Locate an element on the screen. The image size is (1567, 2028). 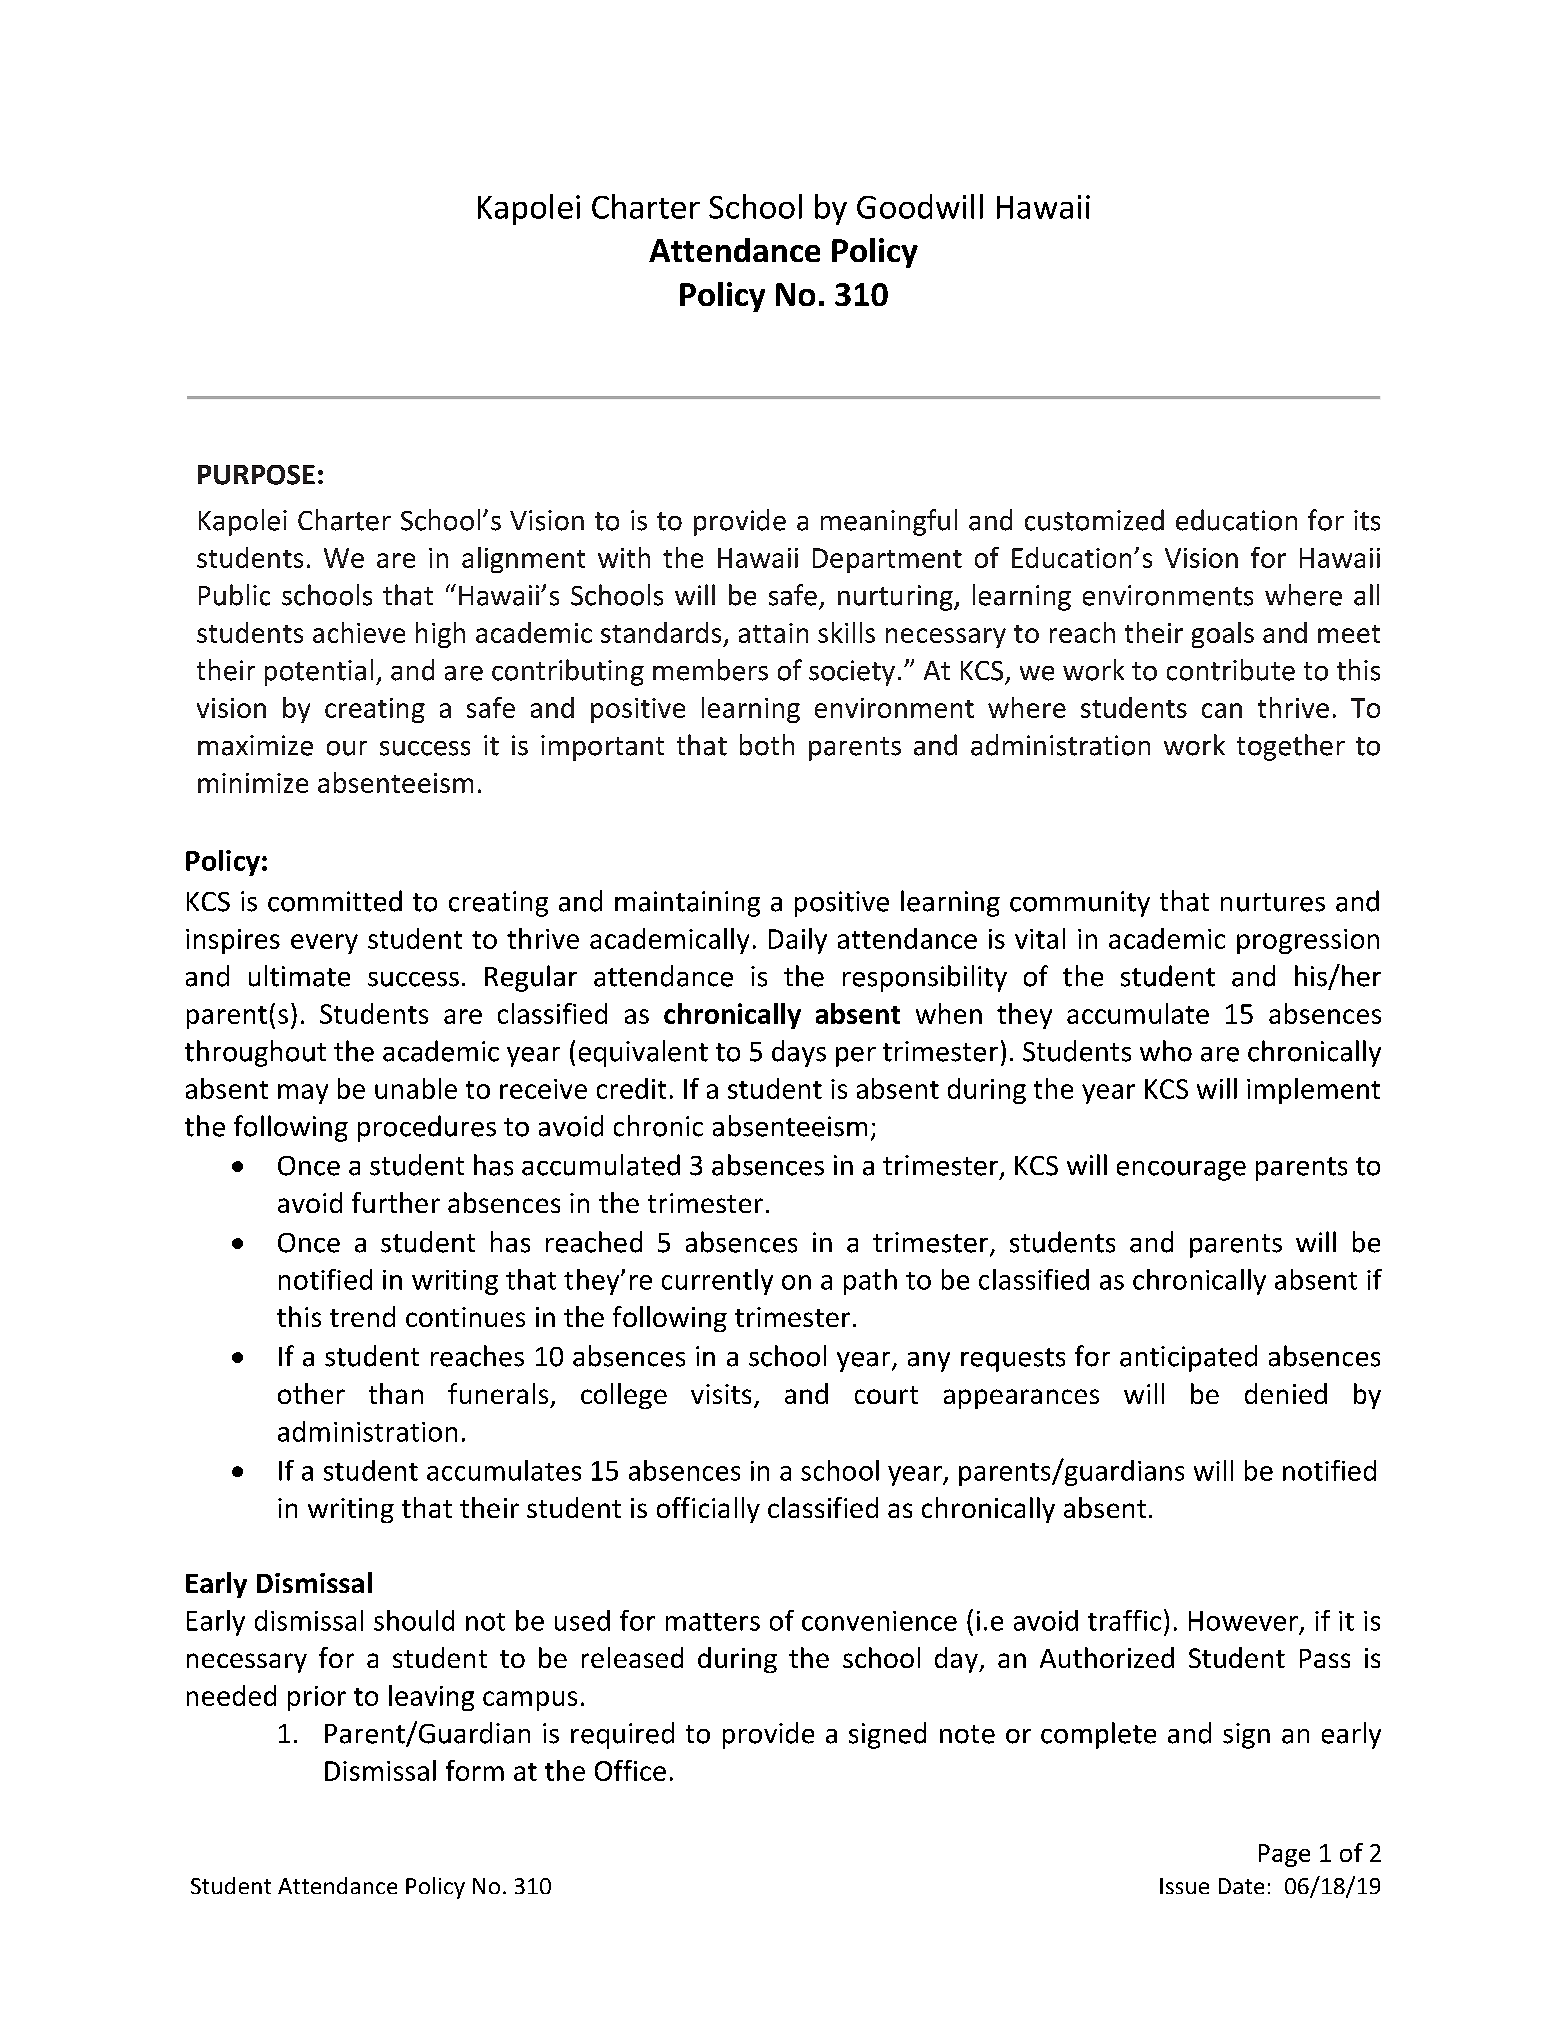
customized is located at coordinates (1094, 520).
